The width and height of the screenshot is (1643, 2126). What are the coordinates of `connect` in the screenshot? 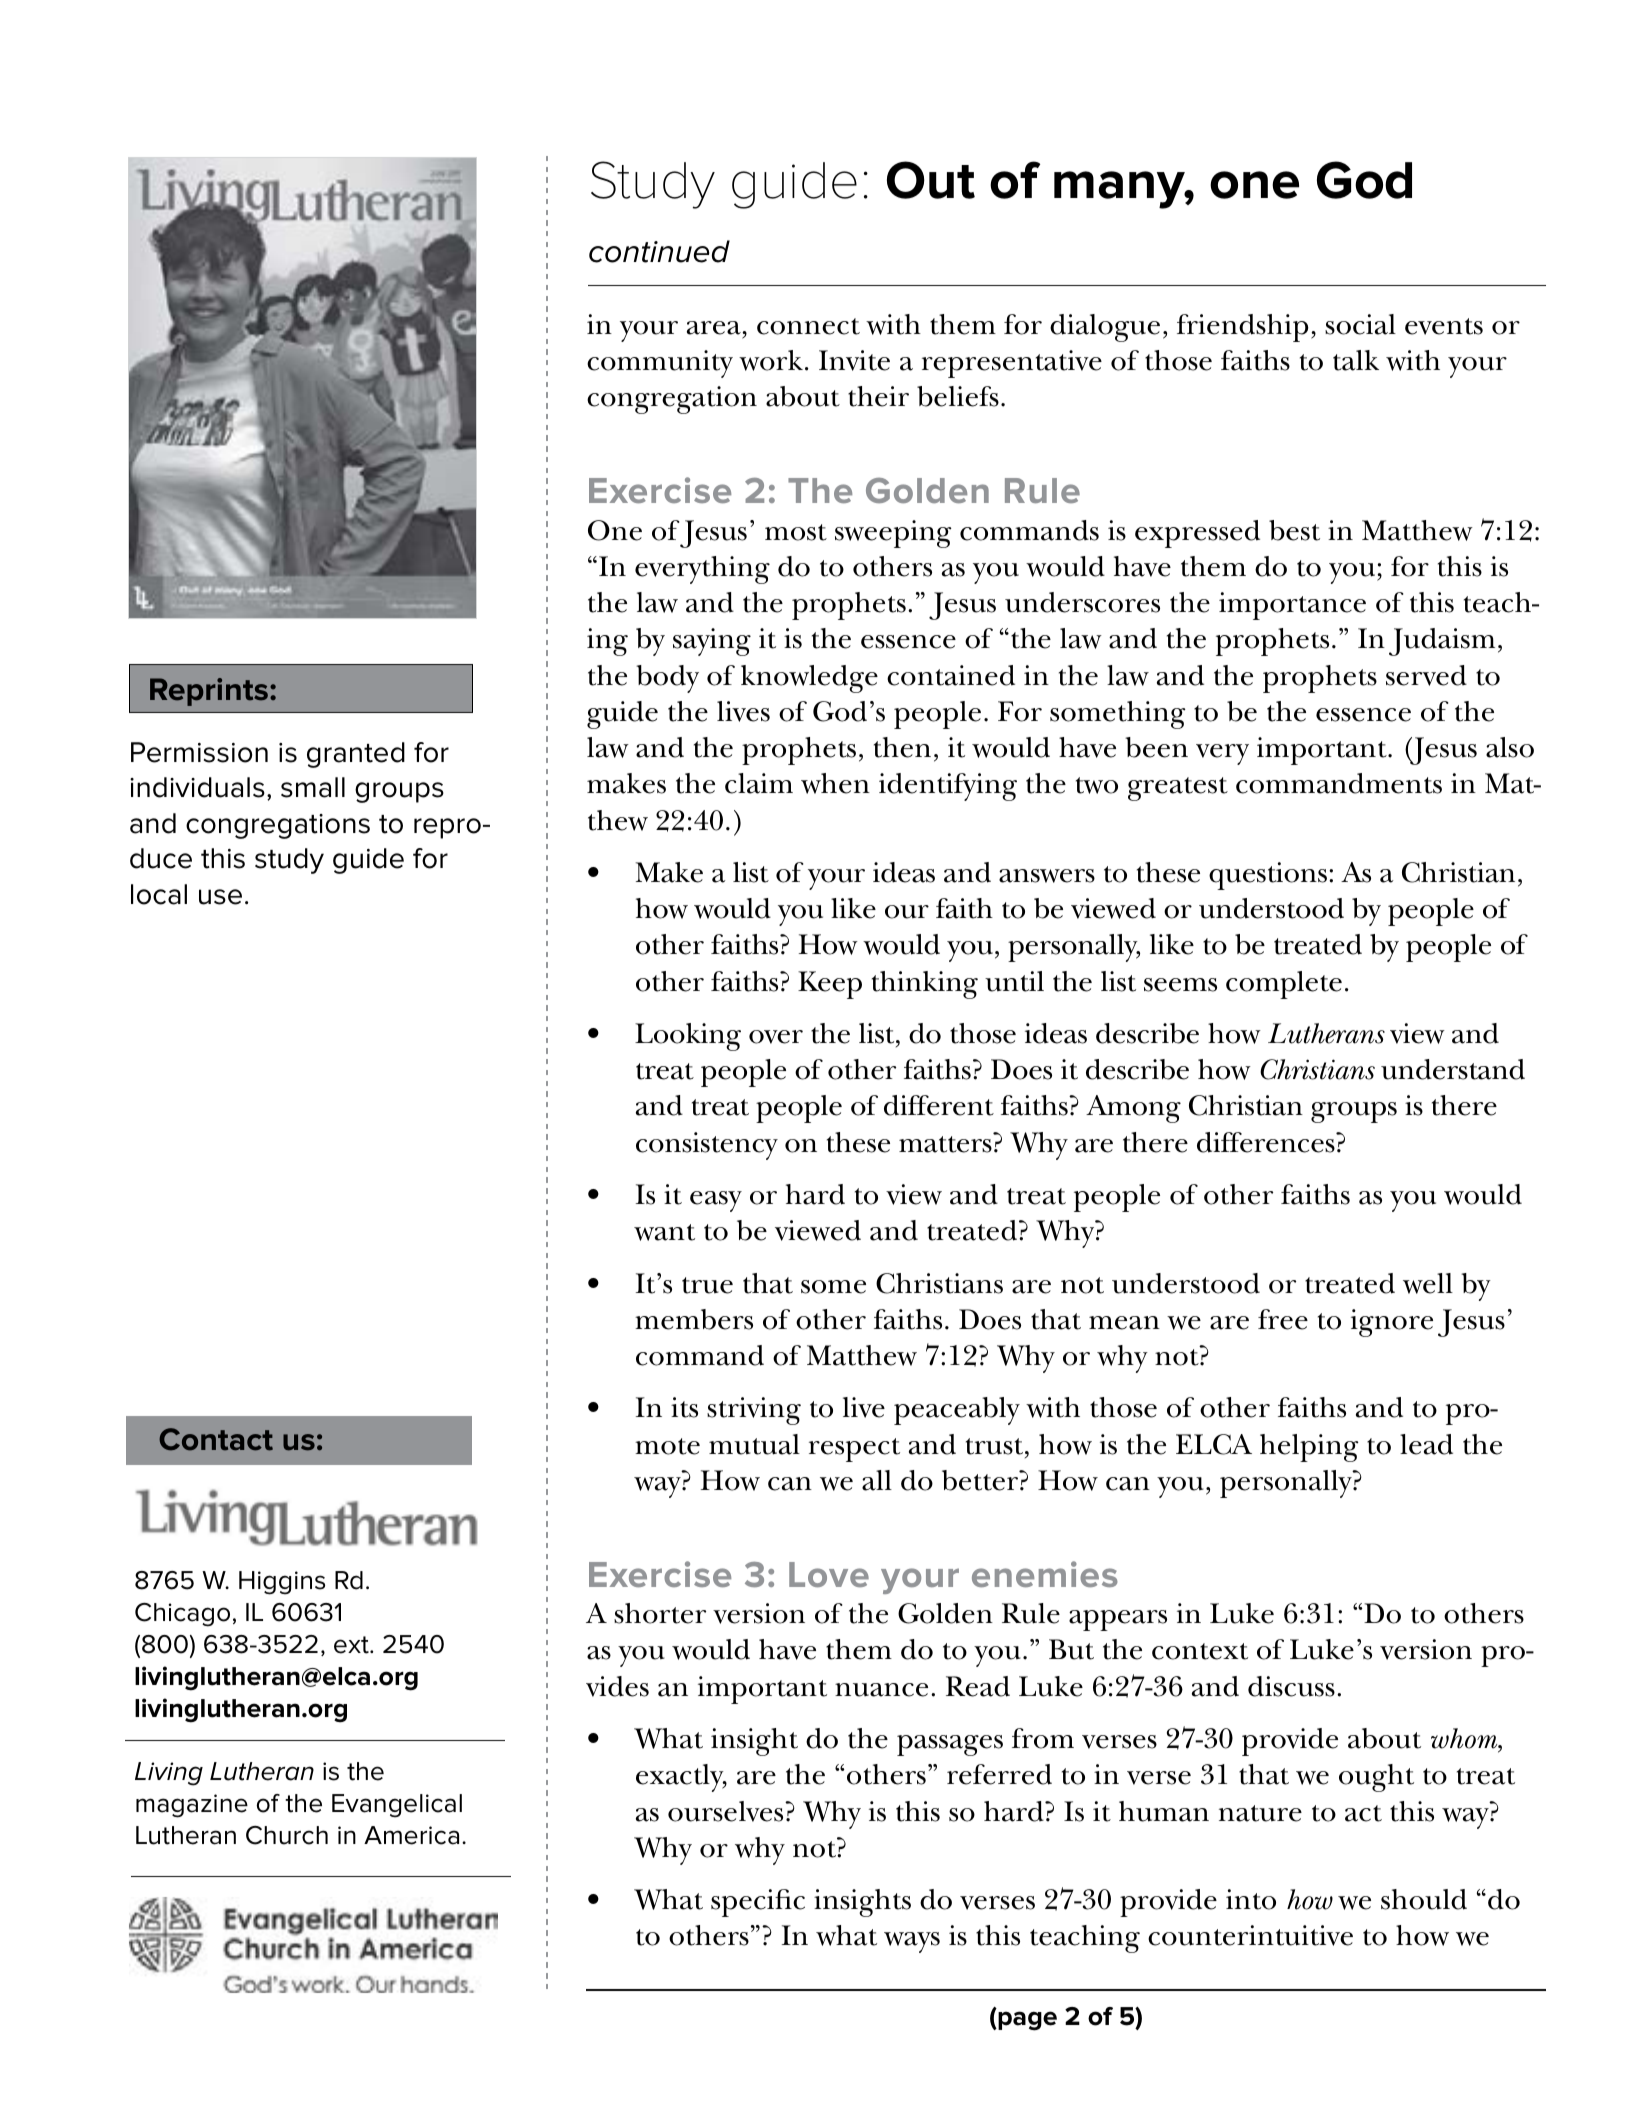 It's located at (808, 326).
